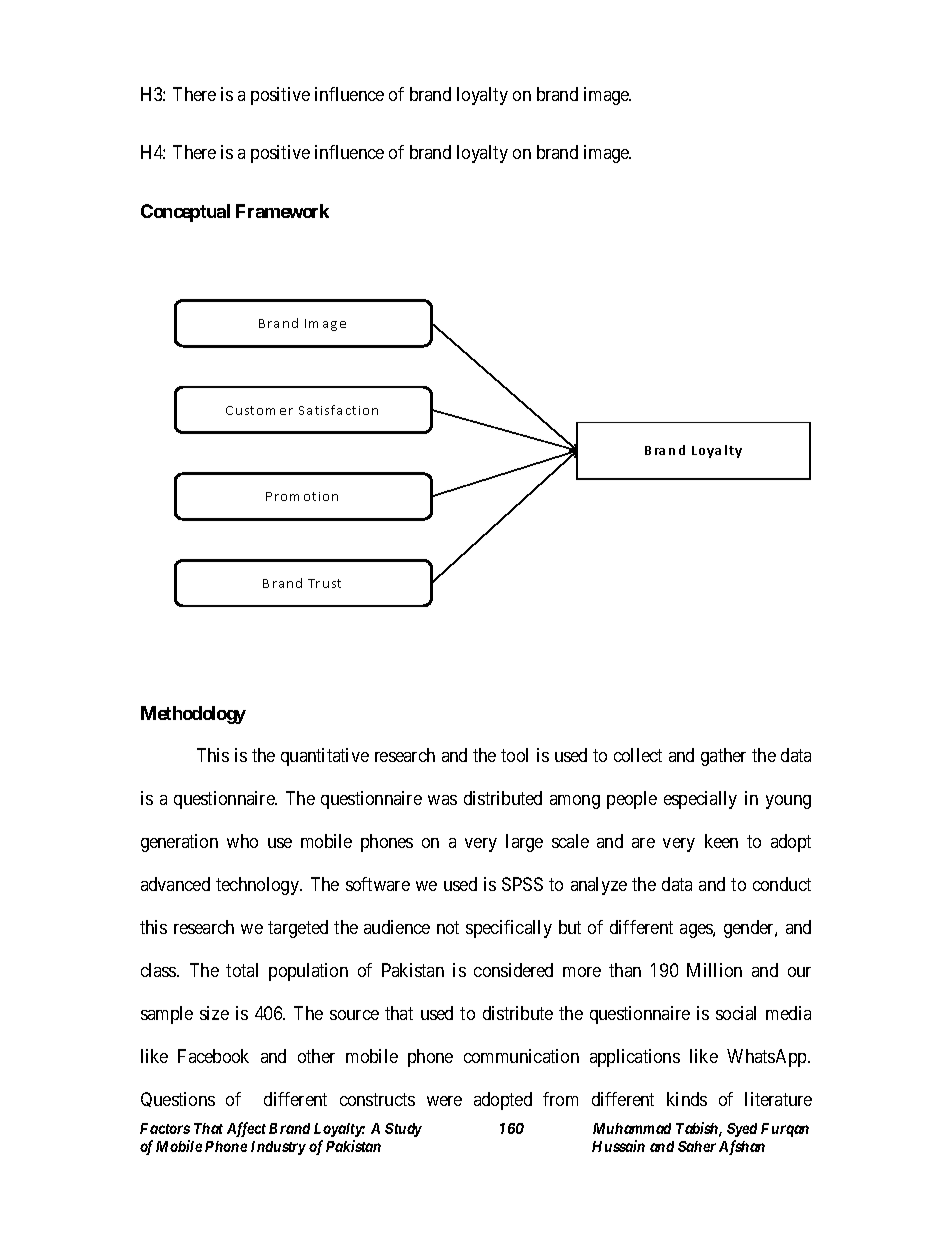 This document has height=1233, width=952. What do you see at coordinates (246, 1129) in the document?
I see `Affect` at bounding box center [246, 1129].
